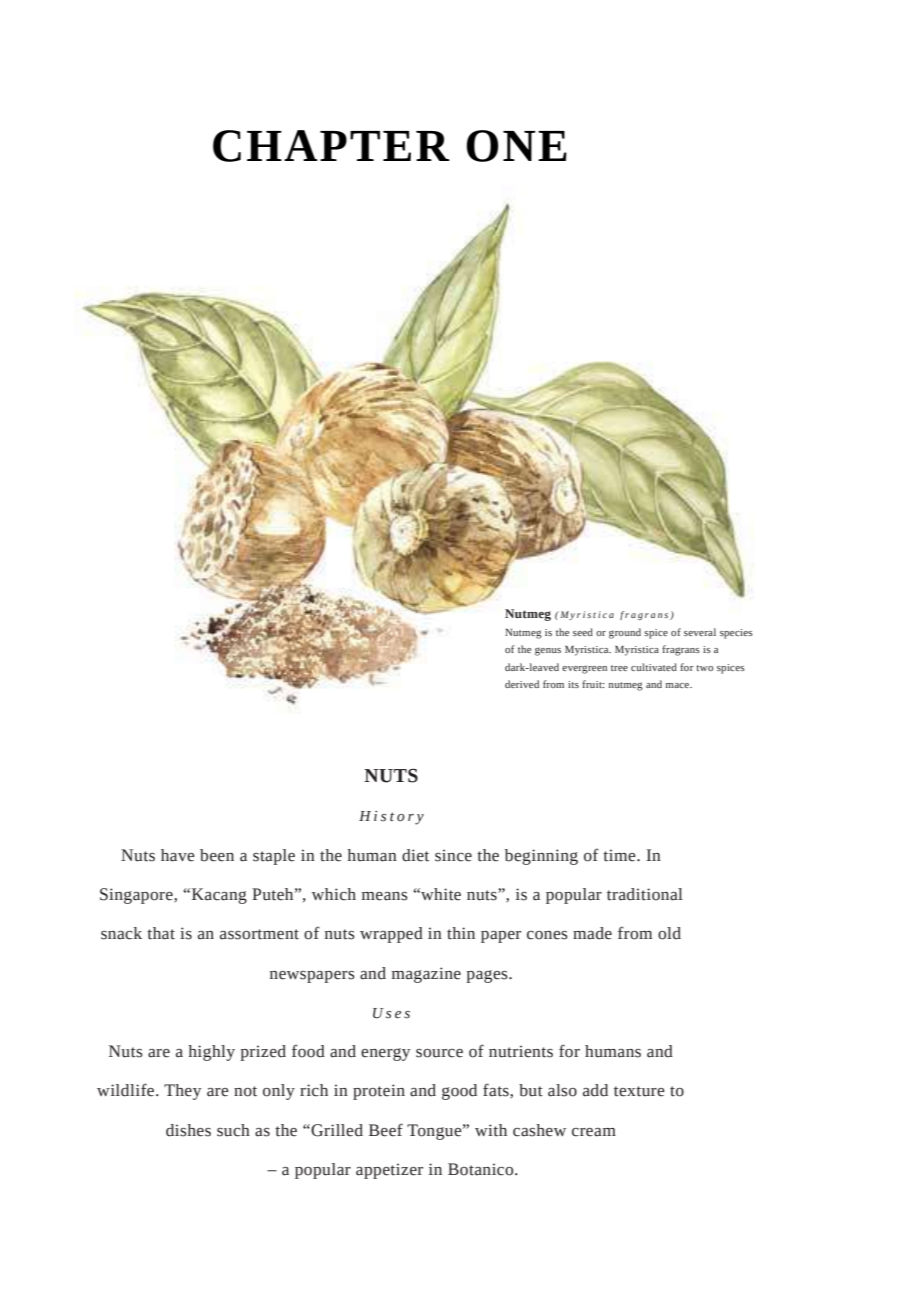 This document has height=1300, width=919. What do you see at coordinates (625, 633) in the document?
I see `ground` at bounding box center [625, 633].
